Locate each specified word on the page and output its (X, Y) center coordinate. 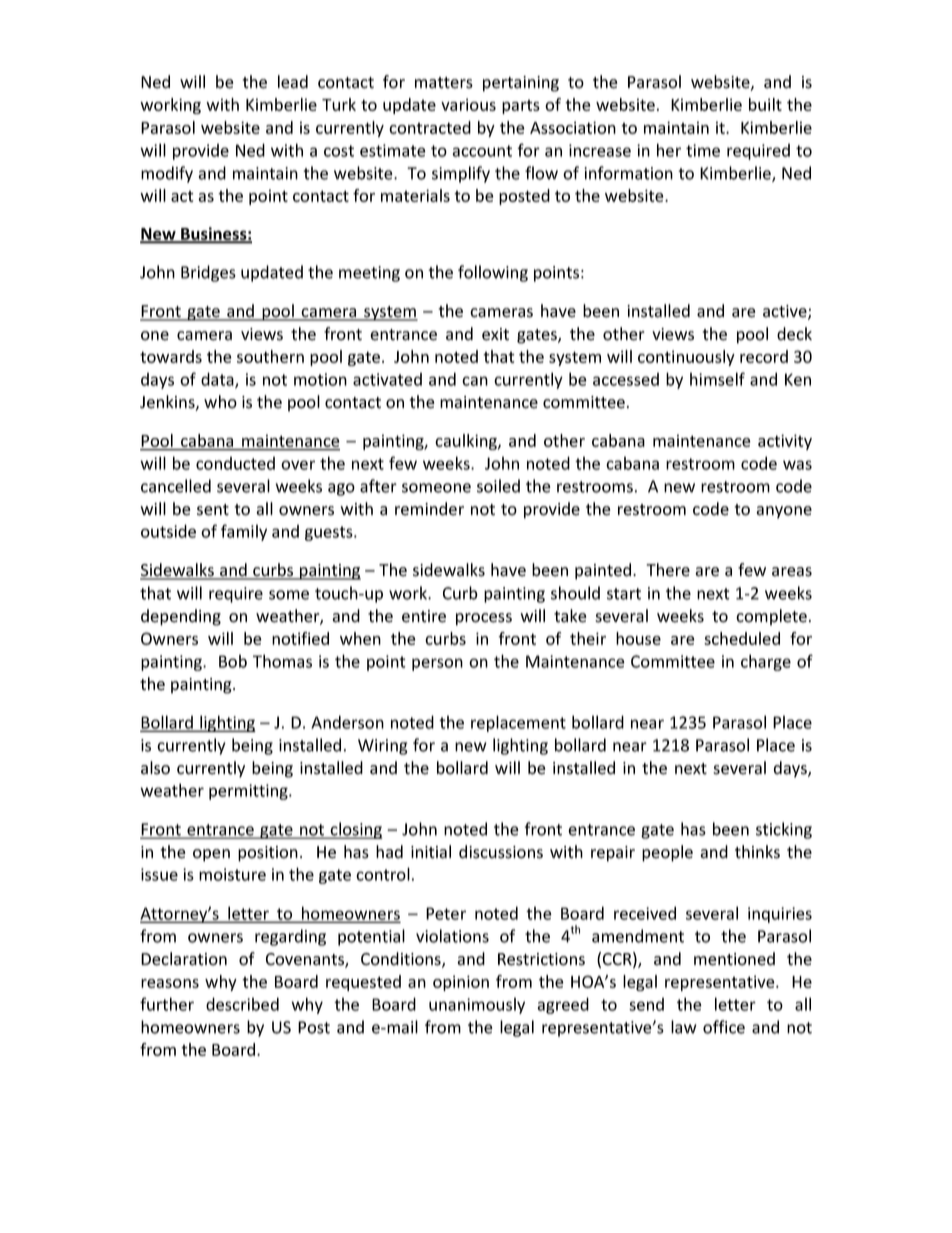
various (468, 104)
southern (270, 356)
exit (495, 334)
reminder (429, 509)
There (668, 570)
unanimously (477, 1005)
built (765, 104)
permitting (249, 792)
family (244, 532)
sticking (784, 830)
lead (293, 82)
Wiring (383, 747)
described (242, 1004)
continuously (686, 358)
